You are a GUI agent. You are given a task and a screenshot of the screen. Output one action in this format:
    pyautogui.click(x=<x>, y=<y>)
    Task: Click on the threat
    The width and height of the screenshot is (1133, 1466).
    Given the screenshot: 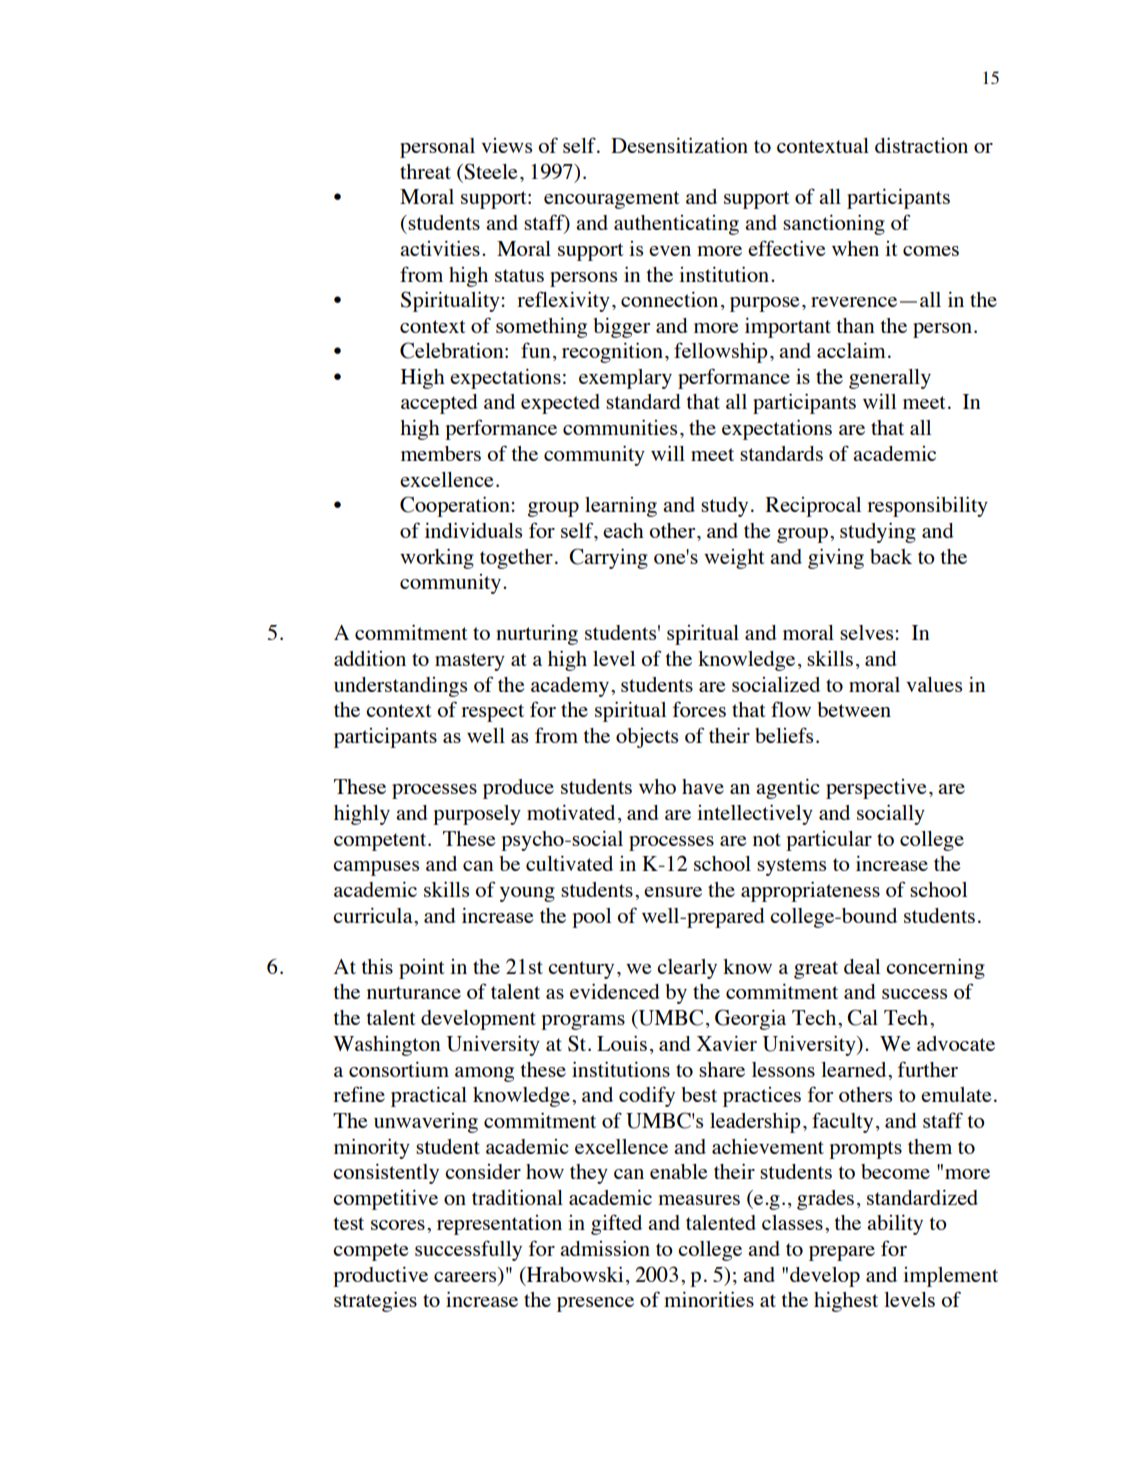 What is the action you would take?
    pyautogui.click(x=425, y=171)
